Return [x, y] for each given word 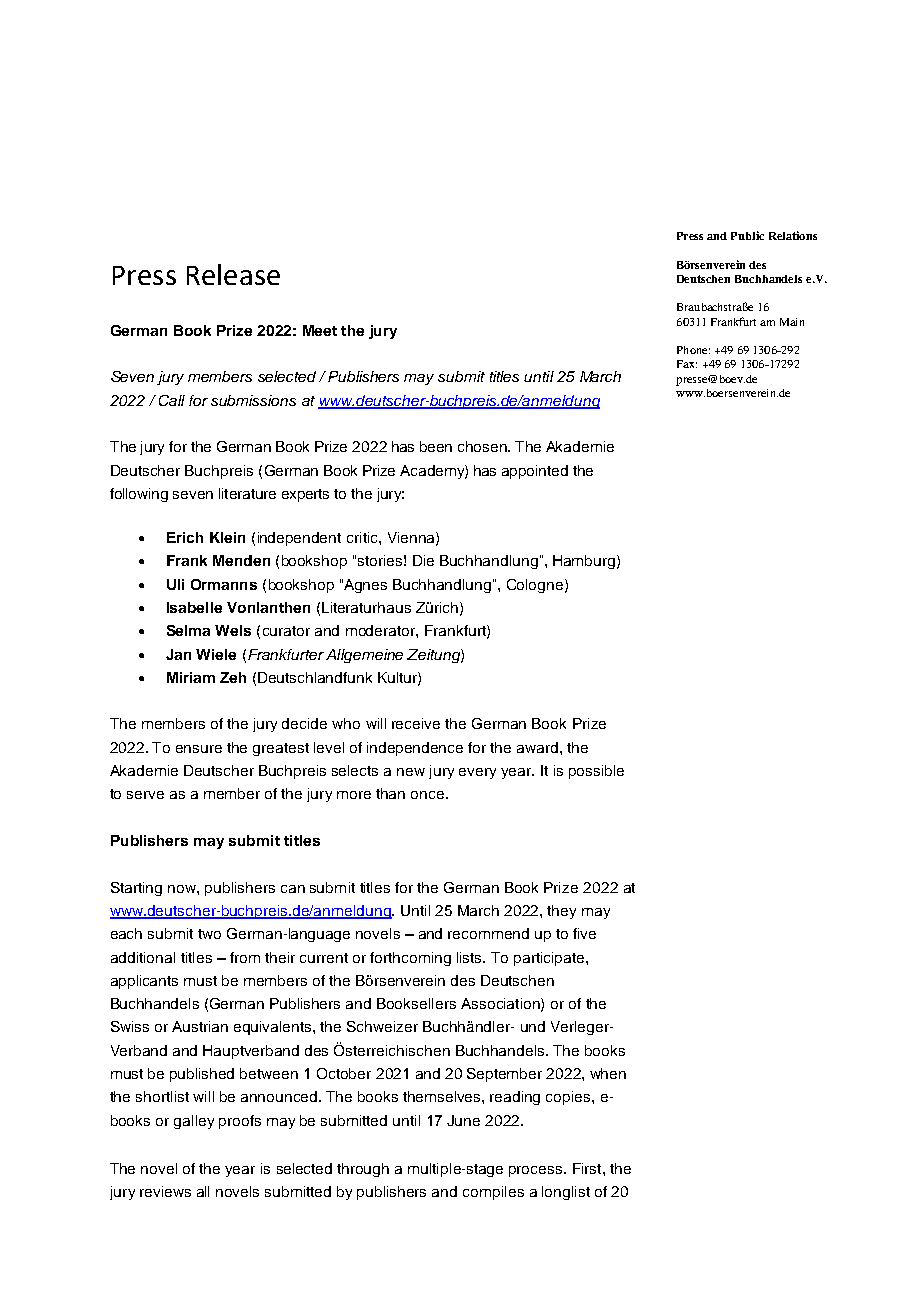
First [588, 1168]
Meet [320, 330]
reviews [165, 1191]
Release [233, 274]
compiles [493, 1193]
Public [747, 235]
